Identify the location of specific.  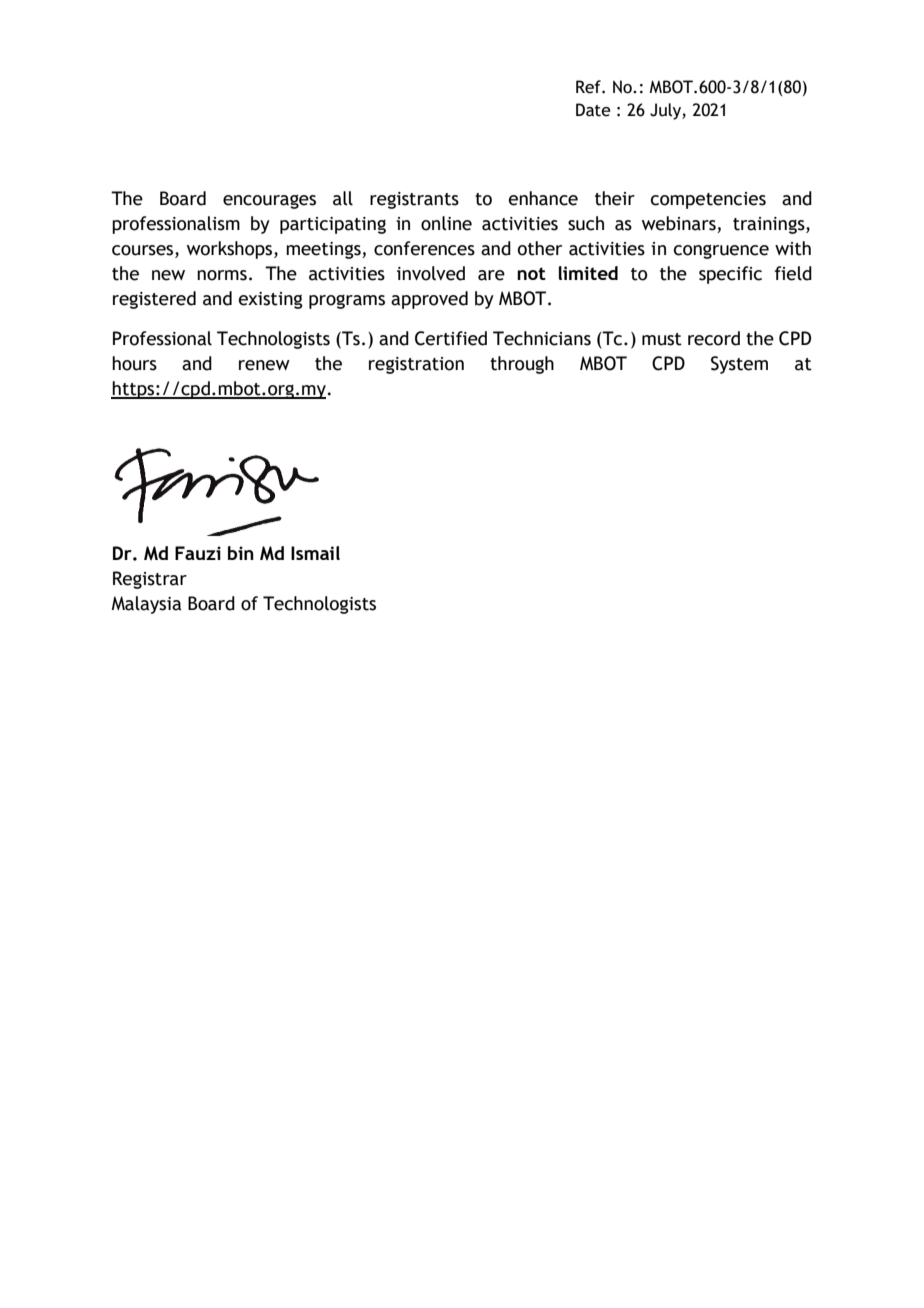
(730, 275).
